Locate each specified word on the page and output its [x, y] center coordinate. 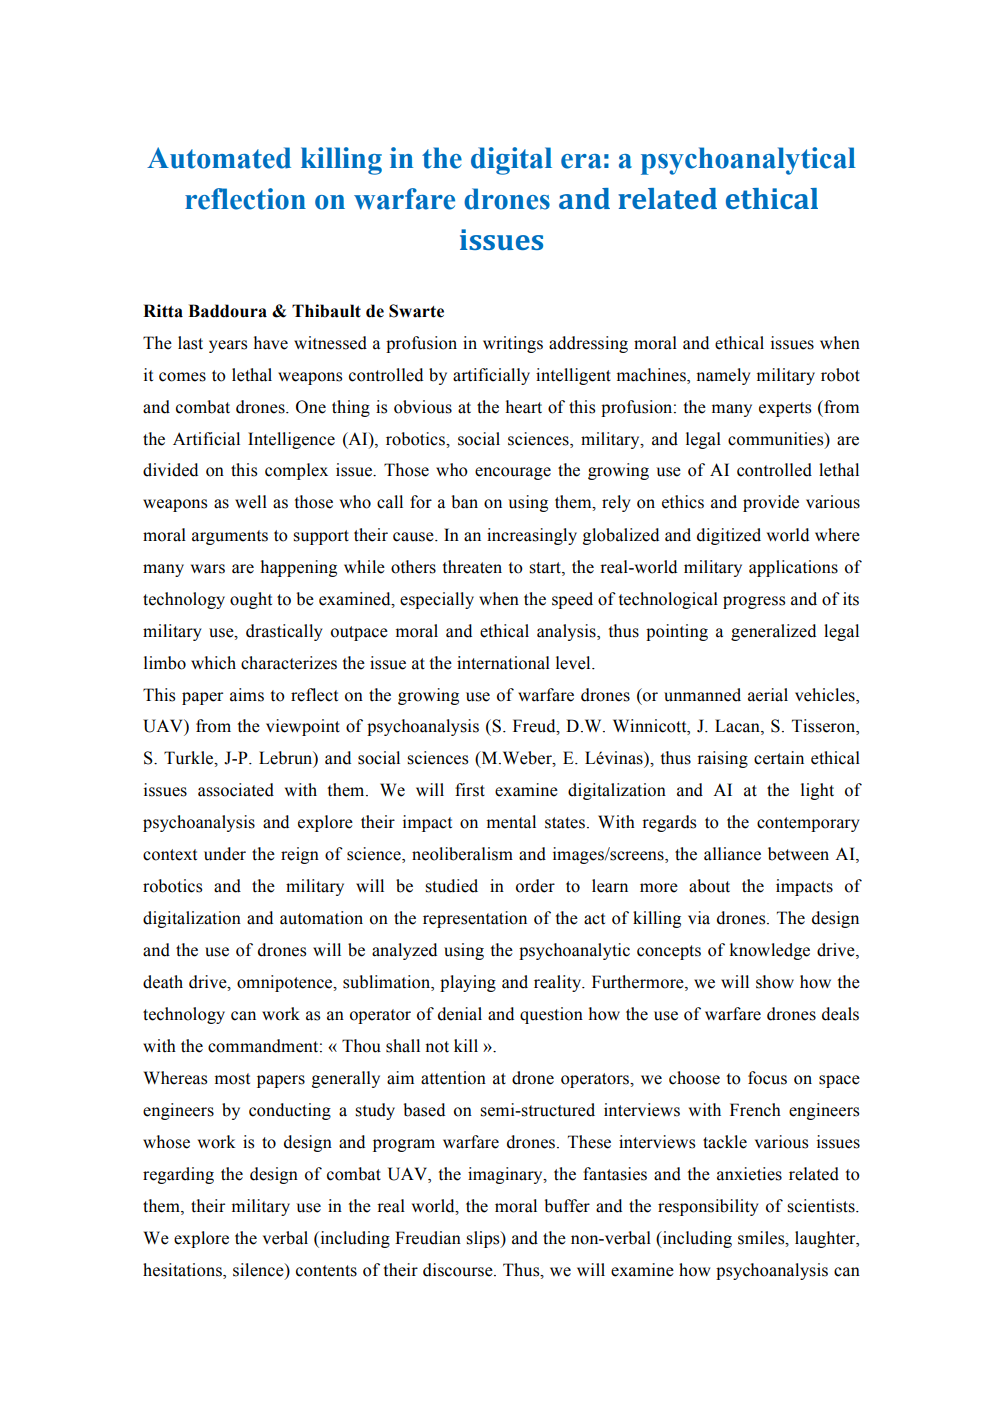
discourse [459, 1270]
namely [723, 376]
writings [513, 344]
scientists [822, 1206]
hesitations [183, 1271]
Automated [219, 158]
